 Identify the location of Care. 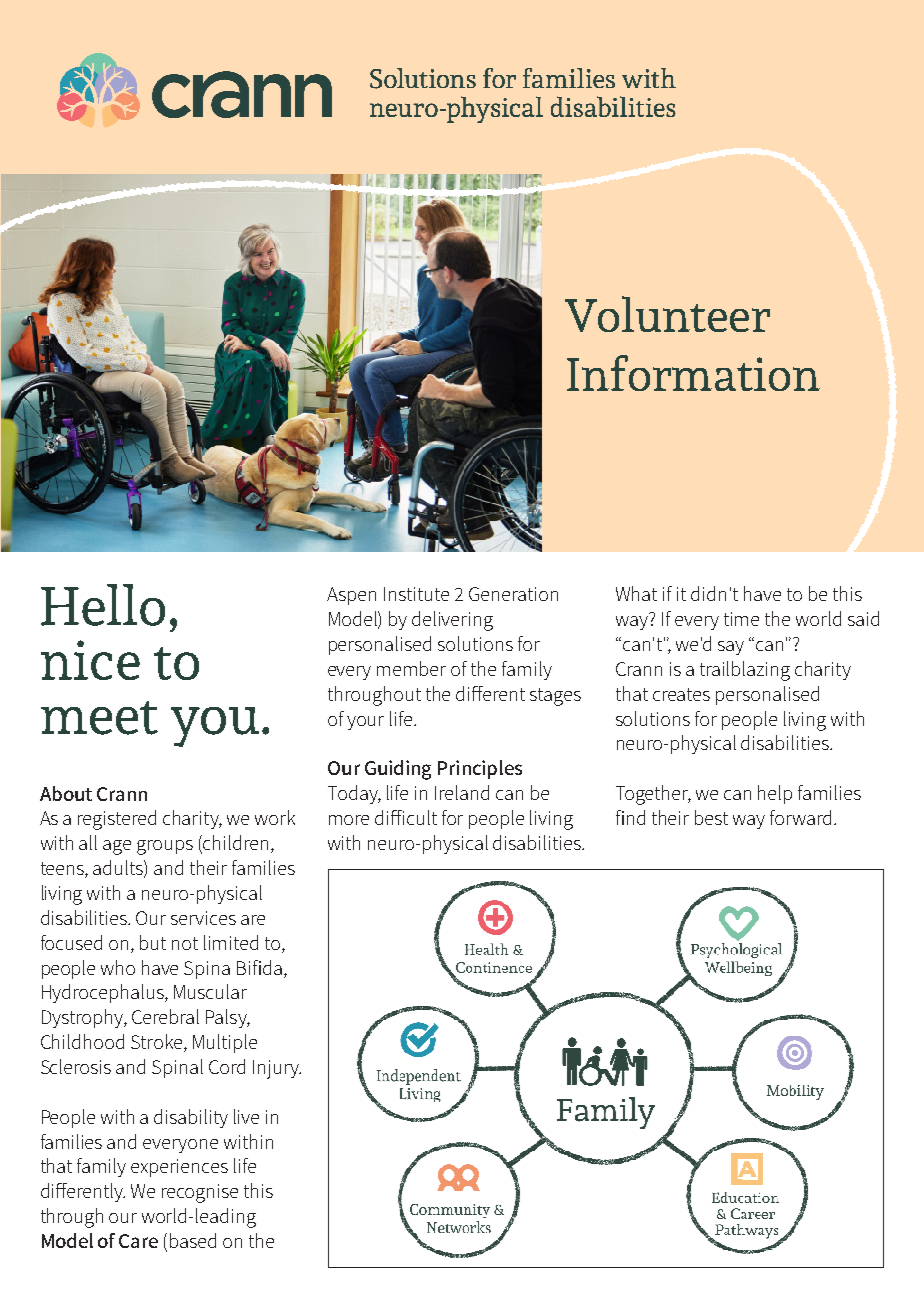
(138, 1241).
